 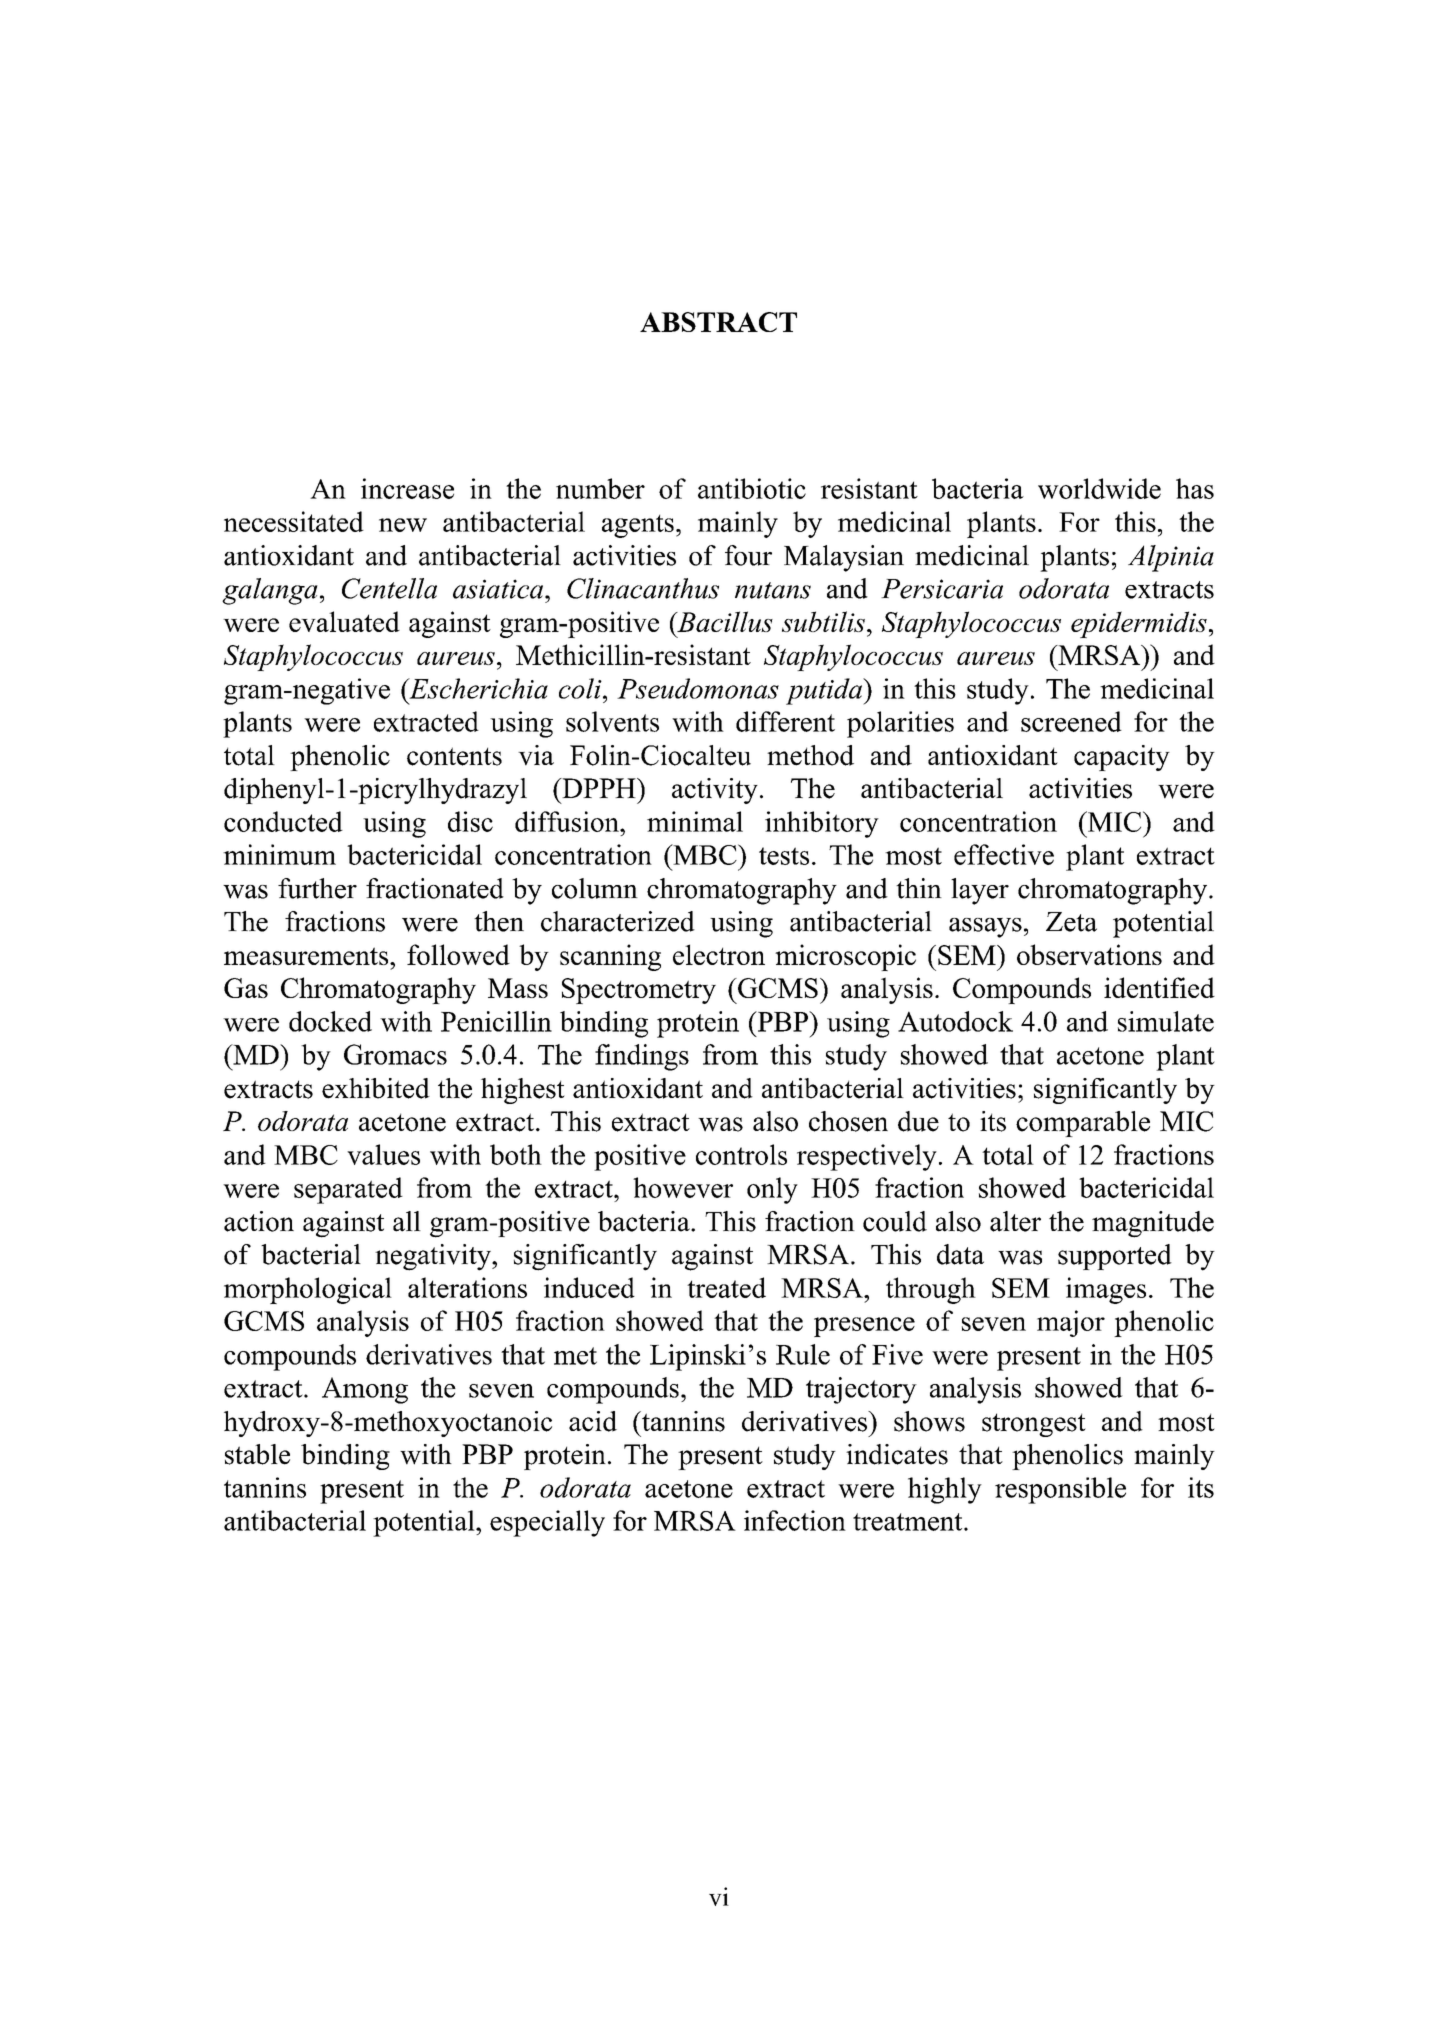 I want to click on docked, so click(x=330, y=1021).
